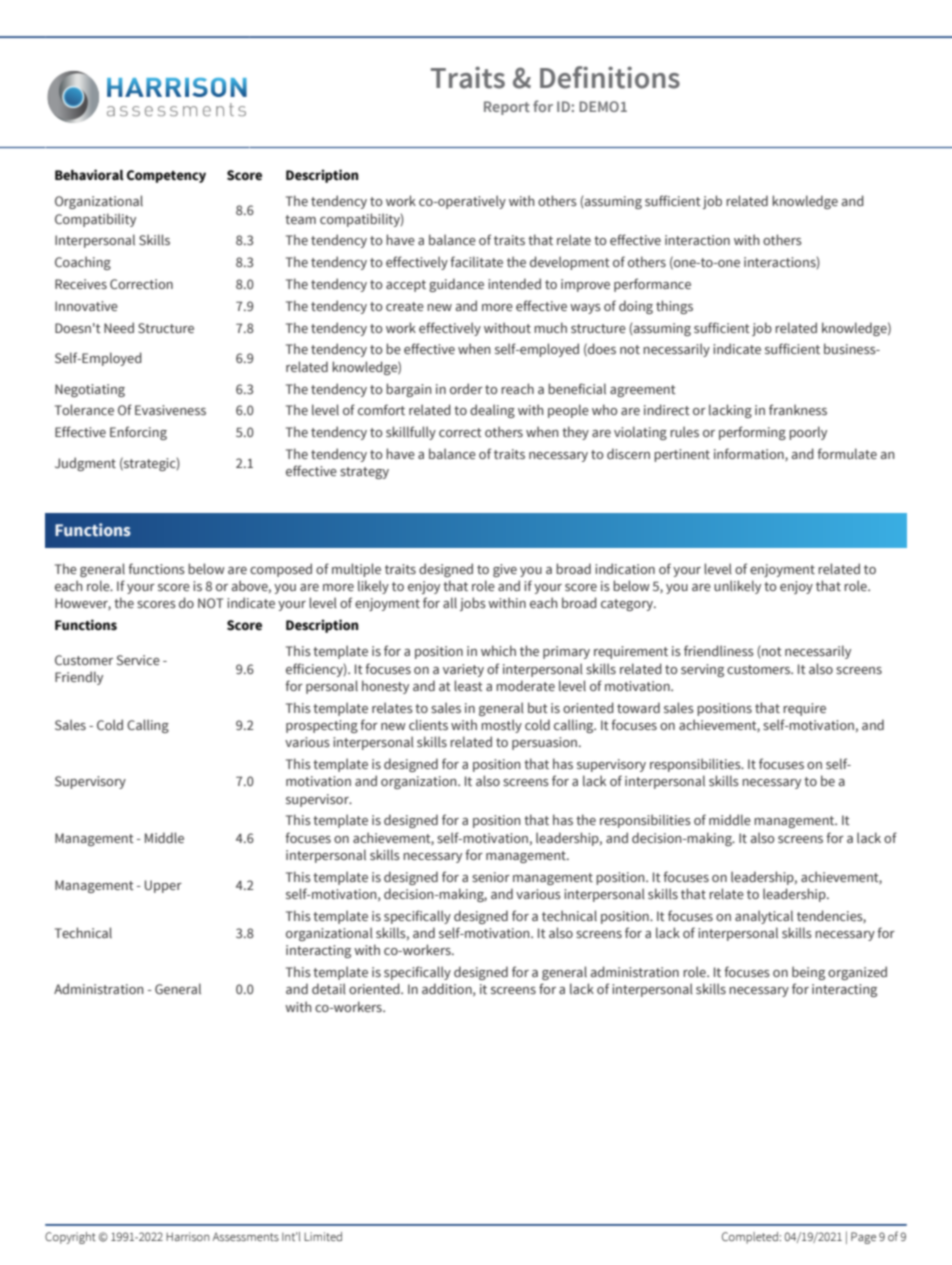 This document has height=1265, width=952. Describe the element at coordinates (808, 973) in the document. I see `being` at that location.
